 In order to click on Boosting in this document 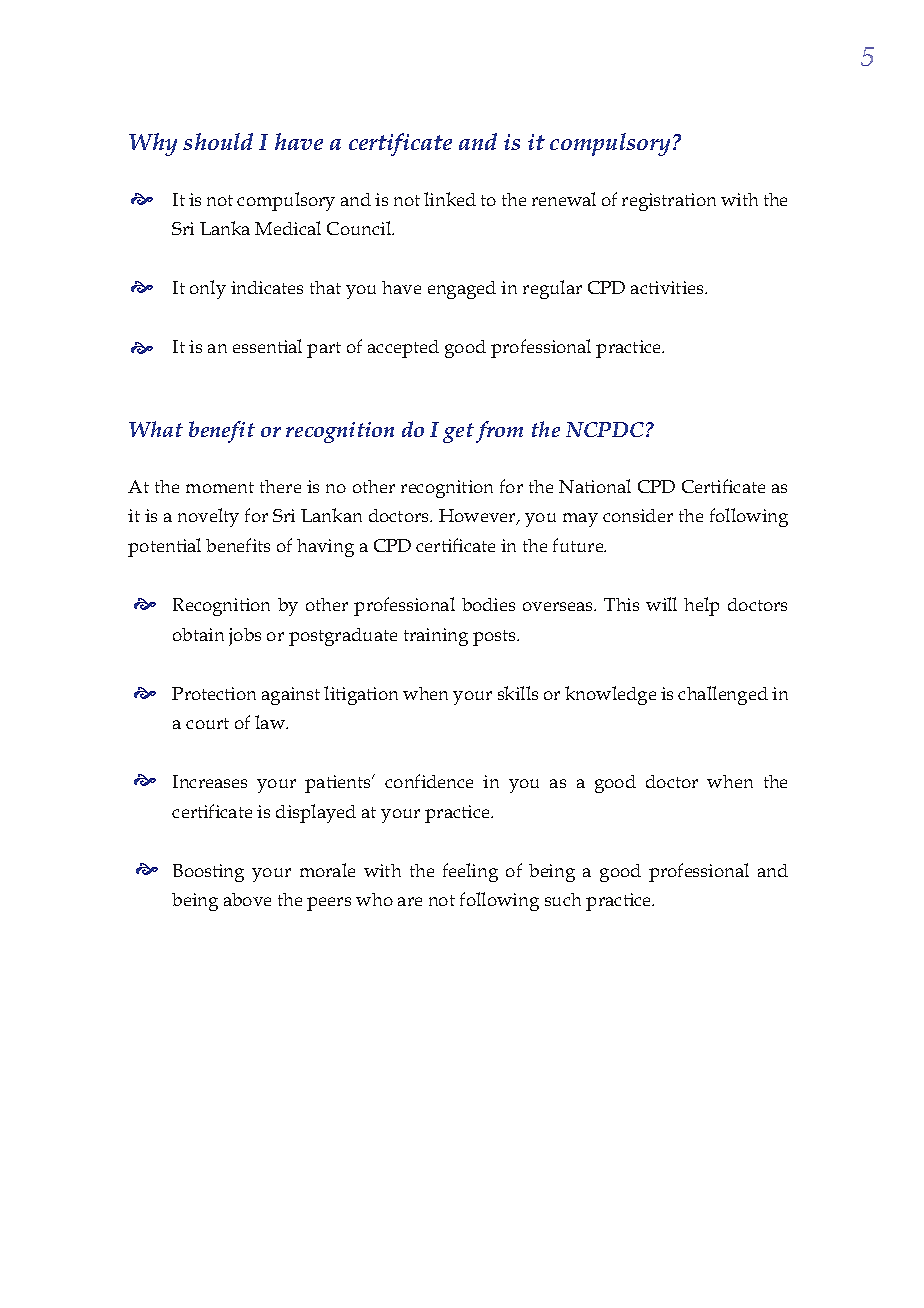, I will do `click(208, 873)`.
